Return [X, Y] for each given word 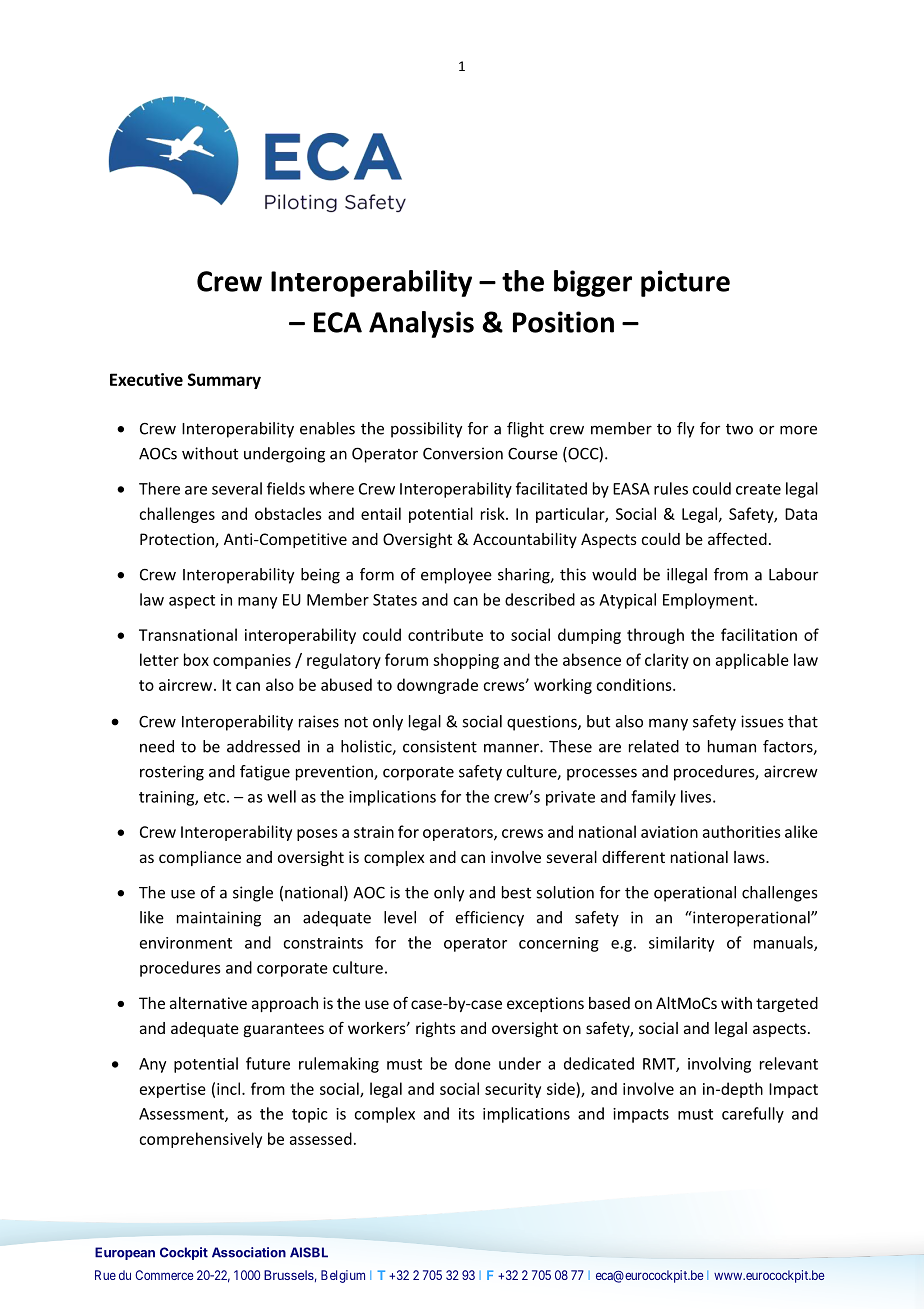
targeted [787, 1004]
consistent [440, 746]
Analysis [421, 324]
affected [737, 538]
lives [697, 796]
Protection [178, 540]
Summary [224, 381]
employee [456, 576]
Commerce [164, 1275]
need [157, 746]
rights [436, 1029]
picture [685, 283]
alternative [208, 1003]
